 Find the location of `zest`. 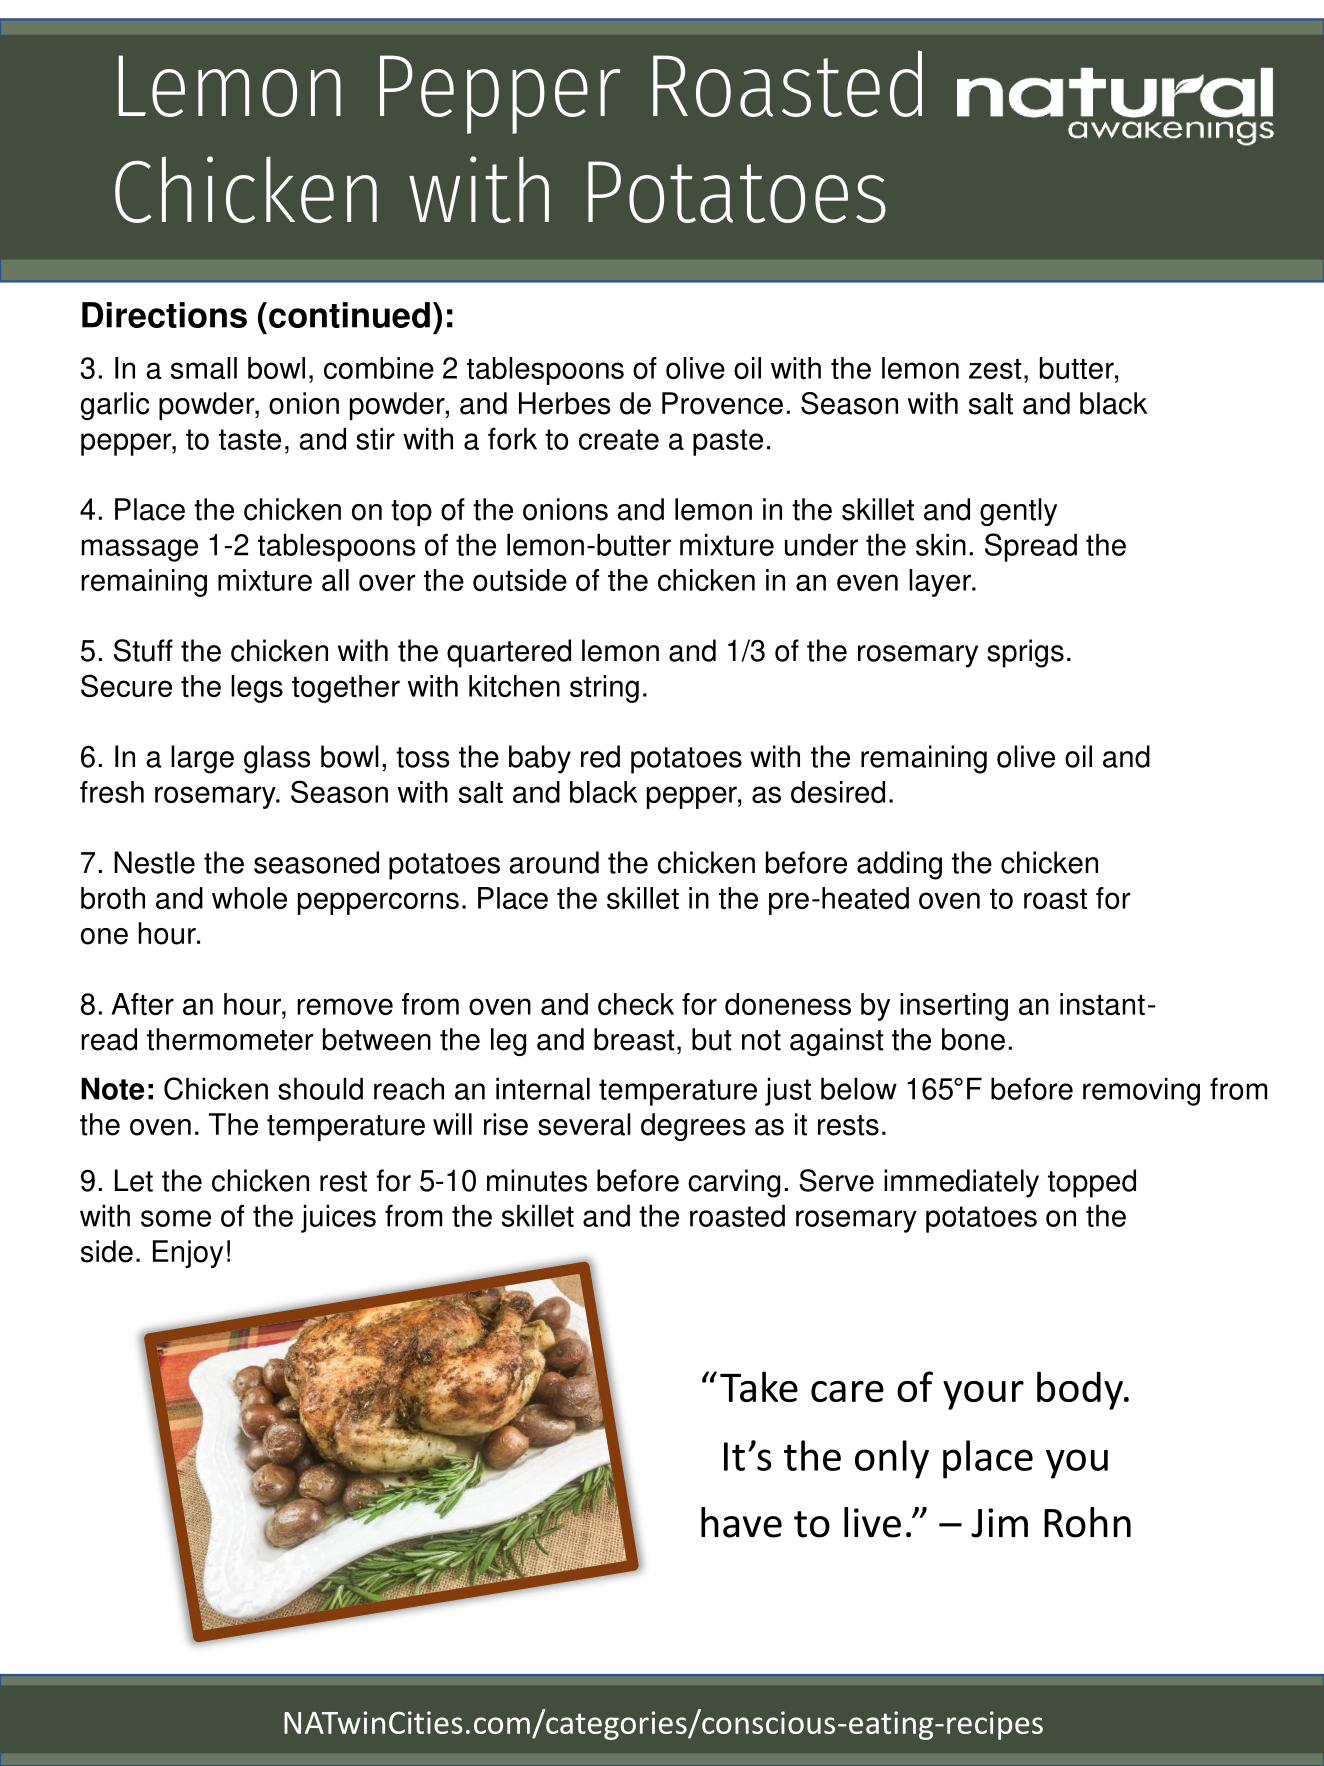

zest is located at coordinates (995, 369).
